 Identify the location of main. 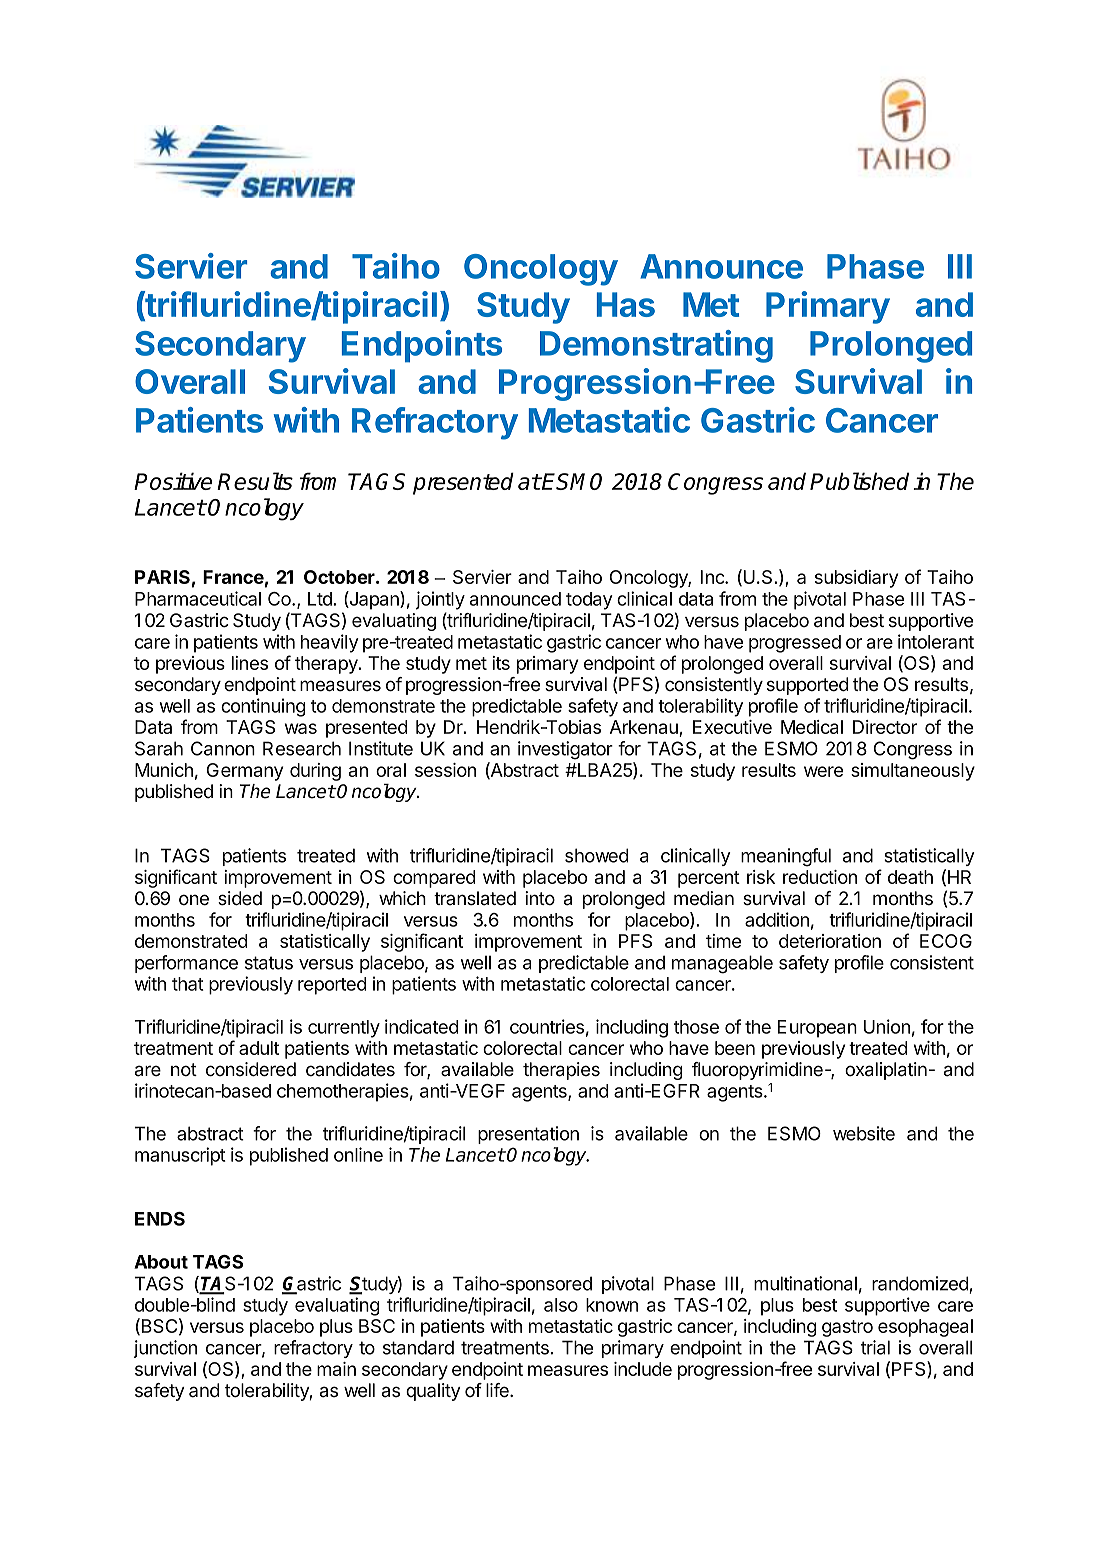
(336, 1369).
